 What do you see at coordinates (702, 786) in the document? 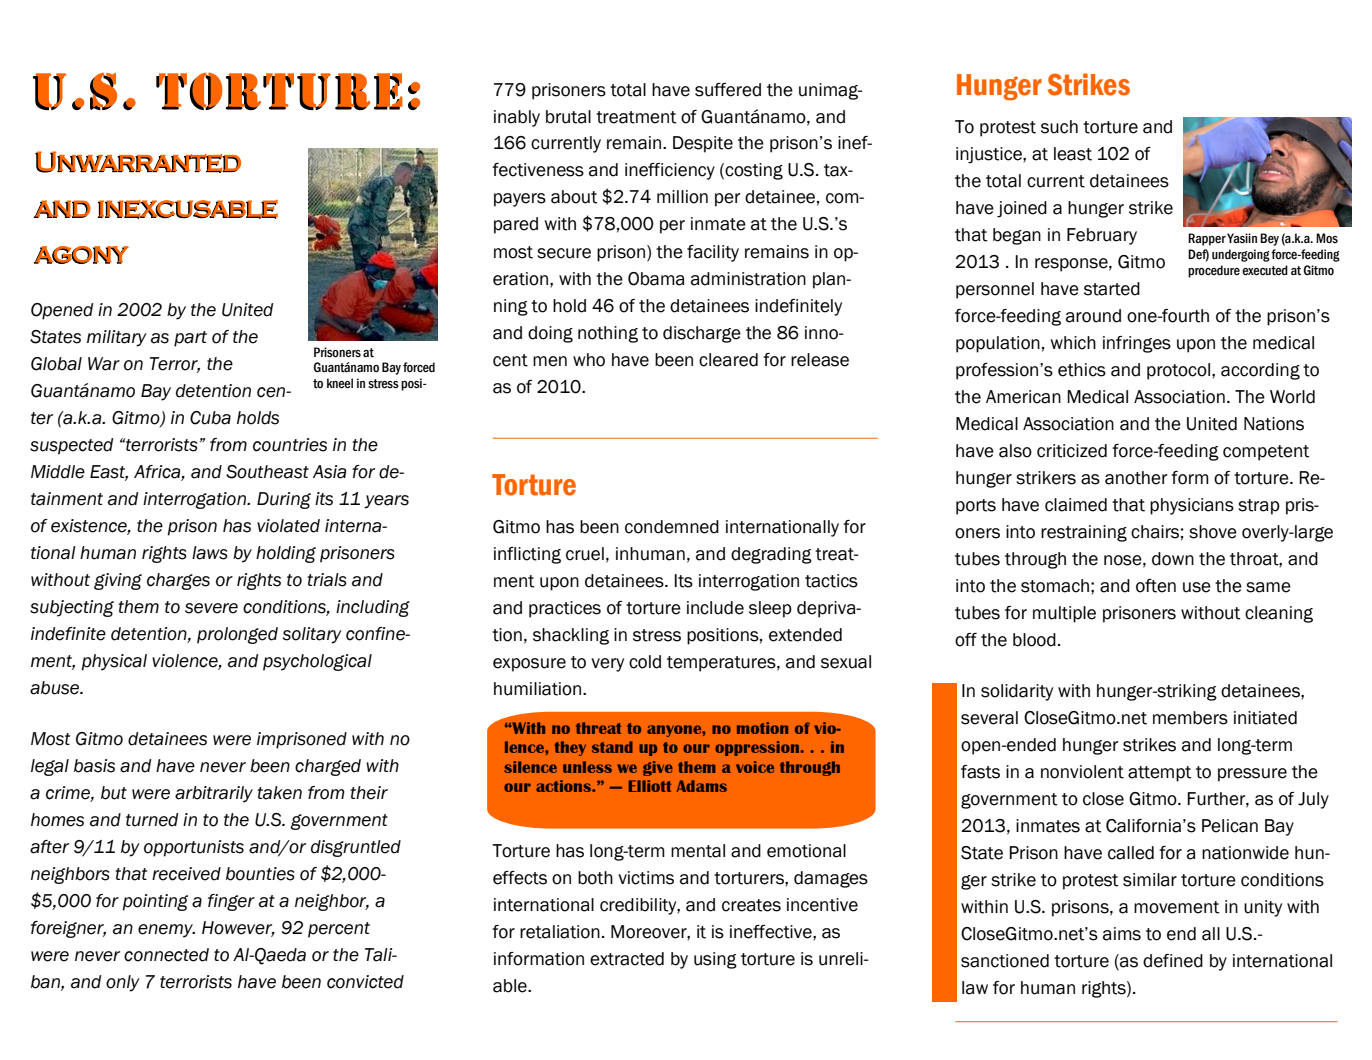
I see `Adams` at bounding box center [702, 786].
